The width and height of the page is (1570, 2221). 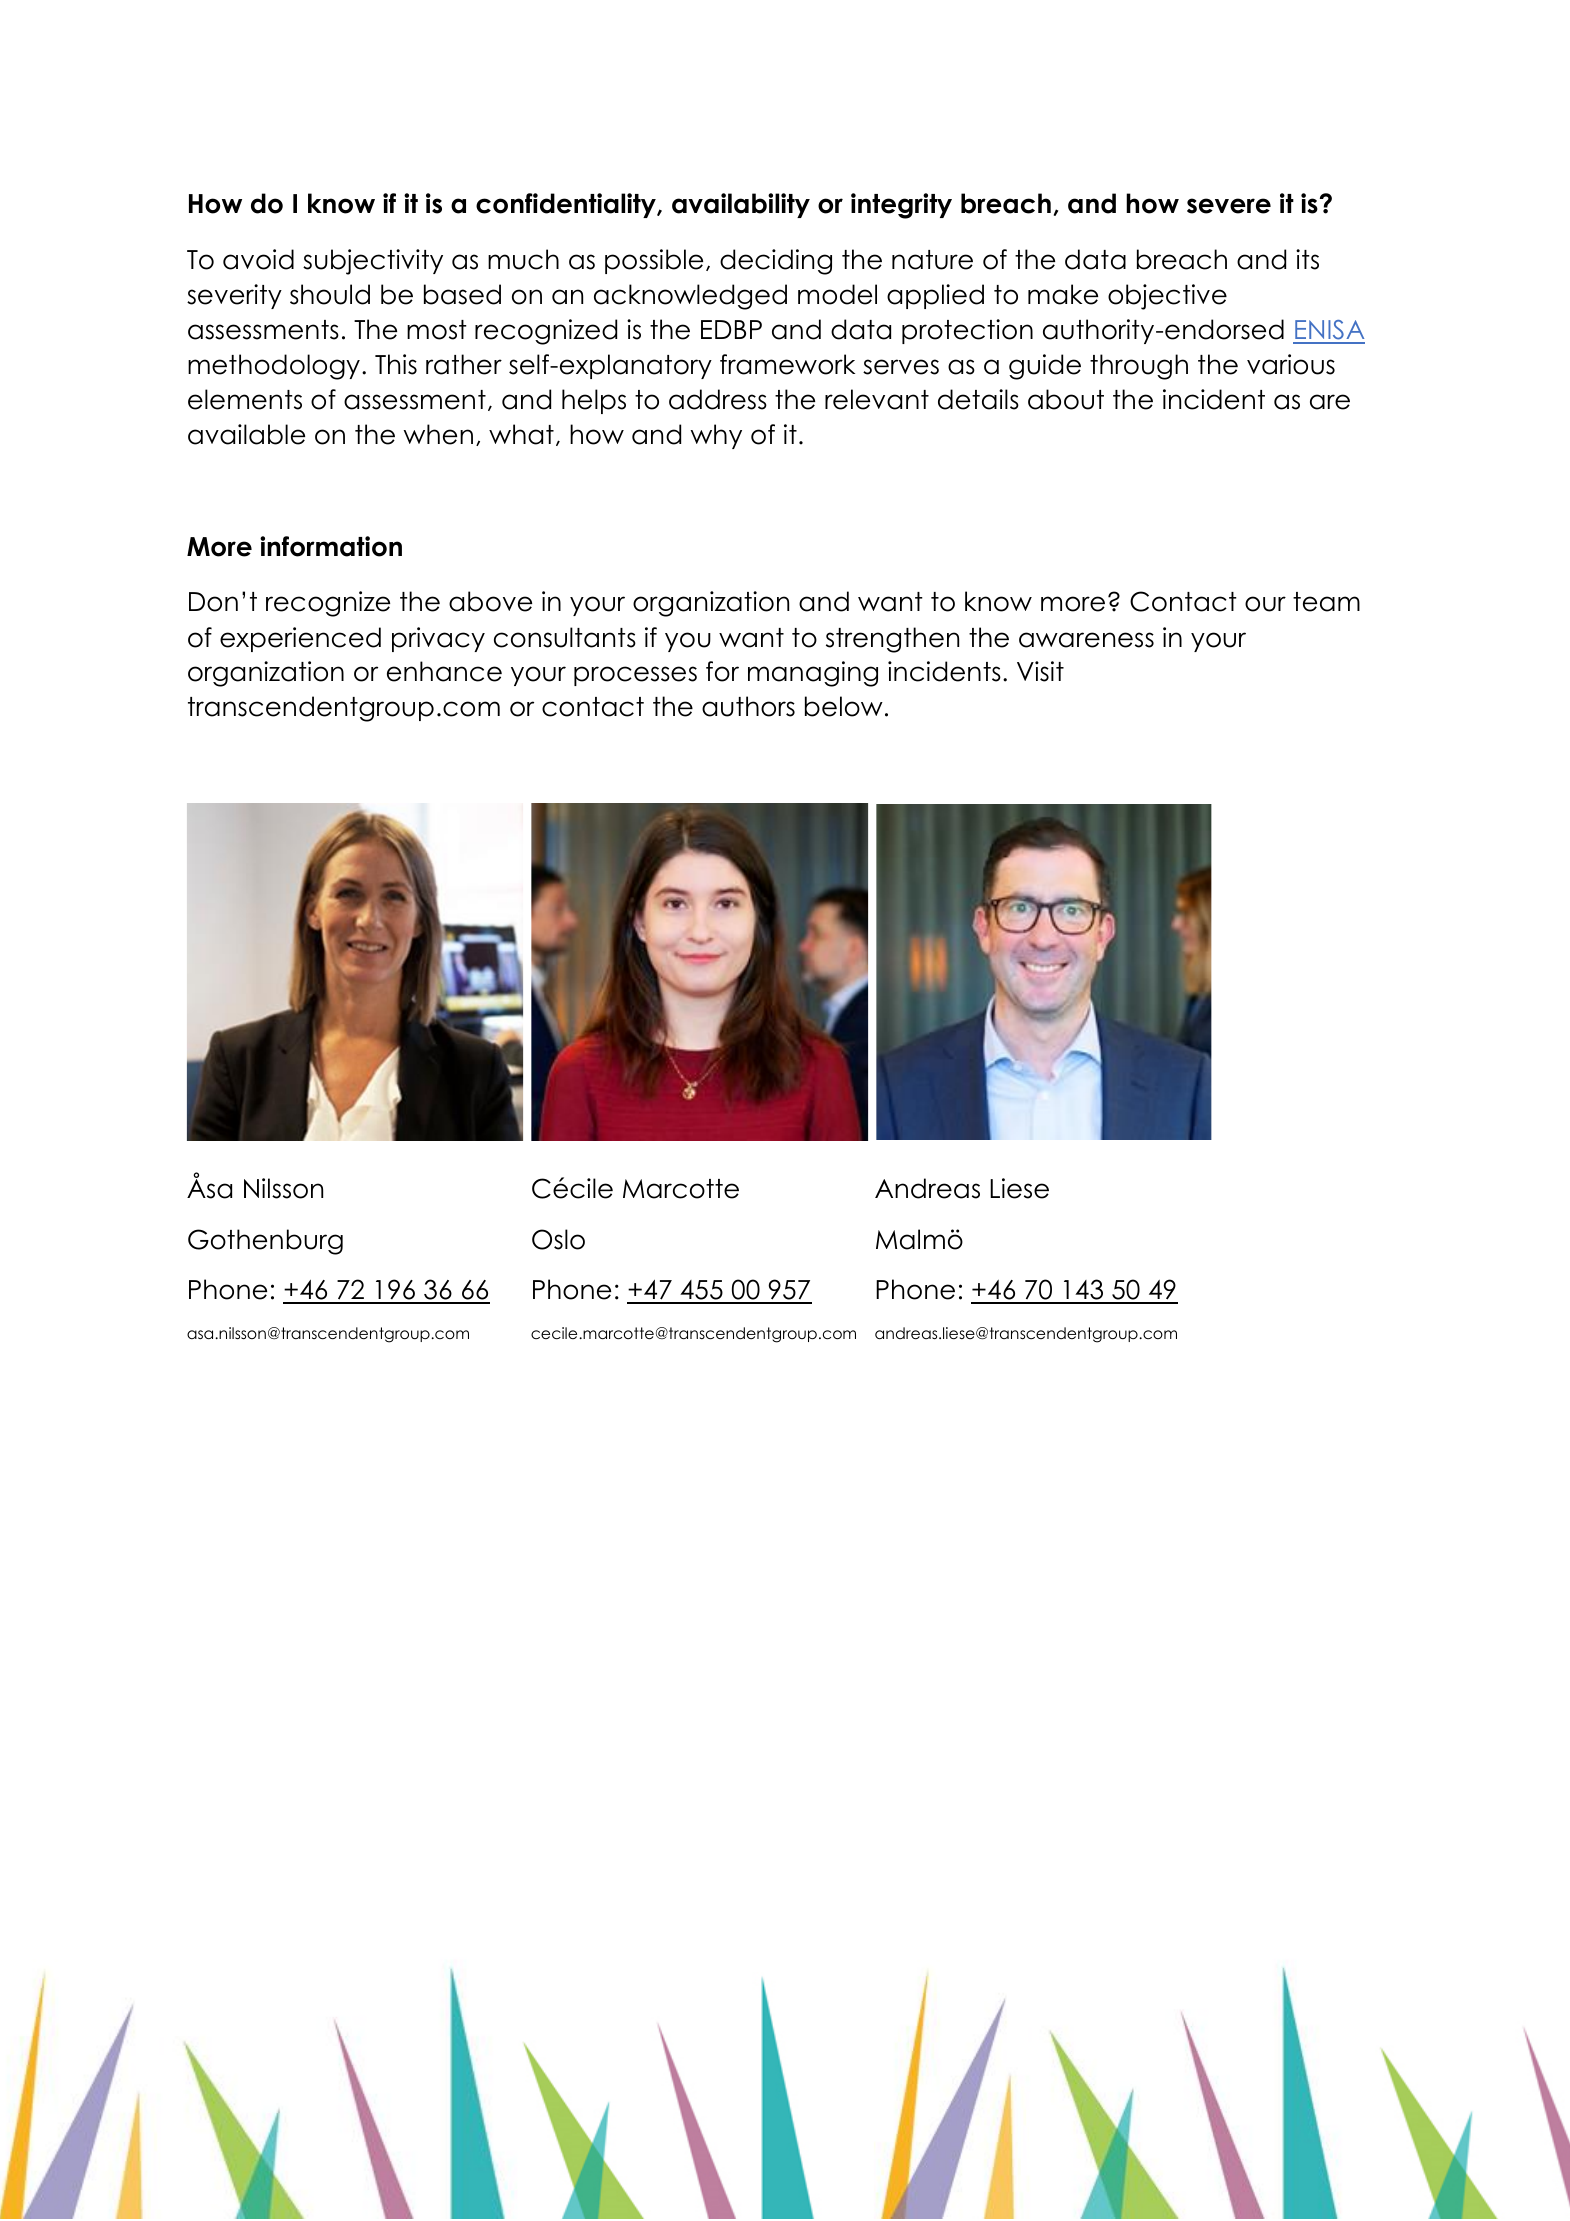 I want to click on authors, so click(x=748, y=706).
